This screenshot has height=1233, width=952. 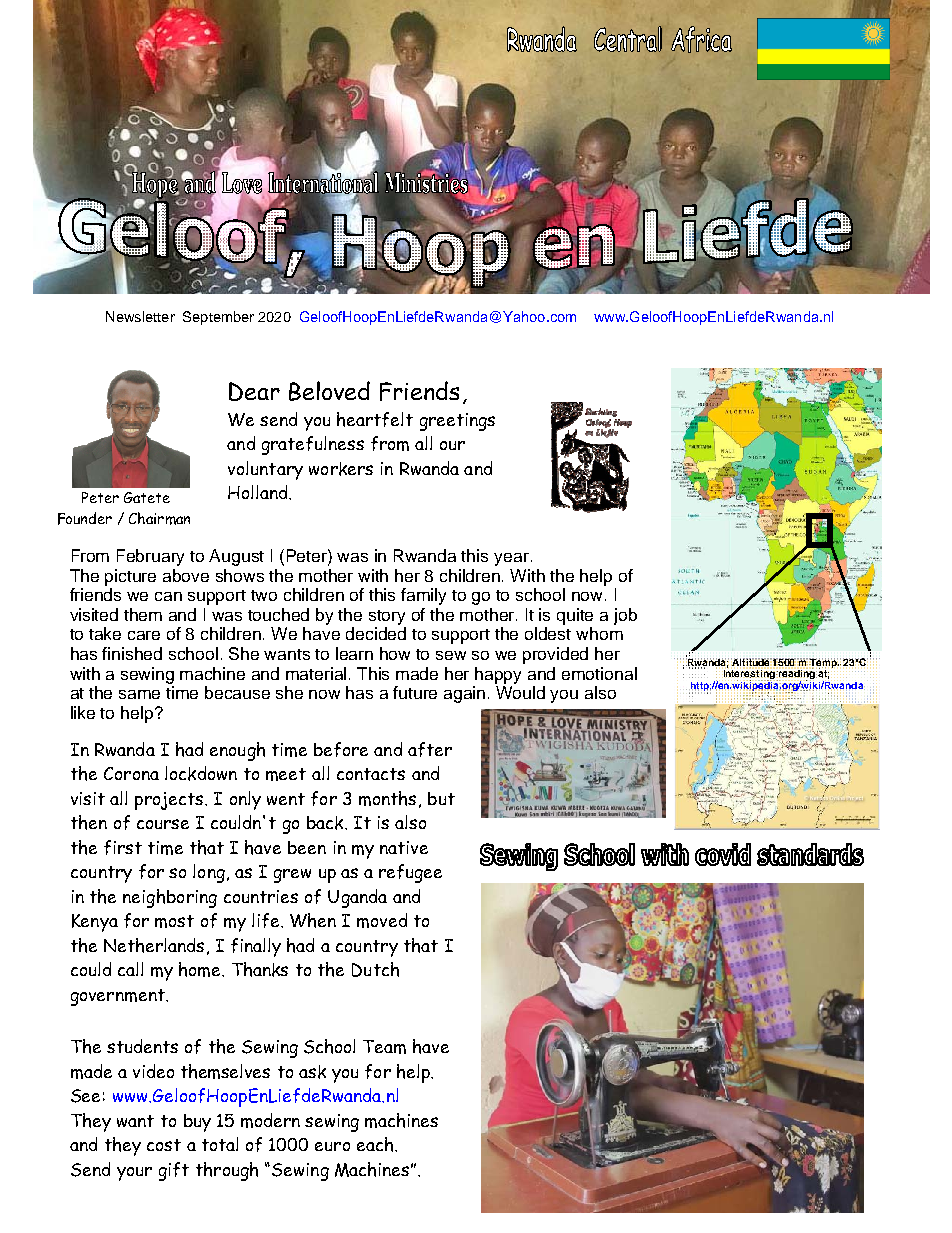 What do you see at coordinates (599, 673) in the screenshot?
I see `emotional` at bounding box center [599, 673].
